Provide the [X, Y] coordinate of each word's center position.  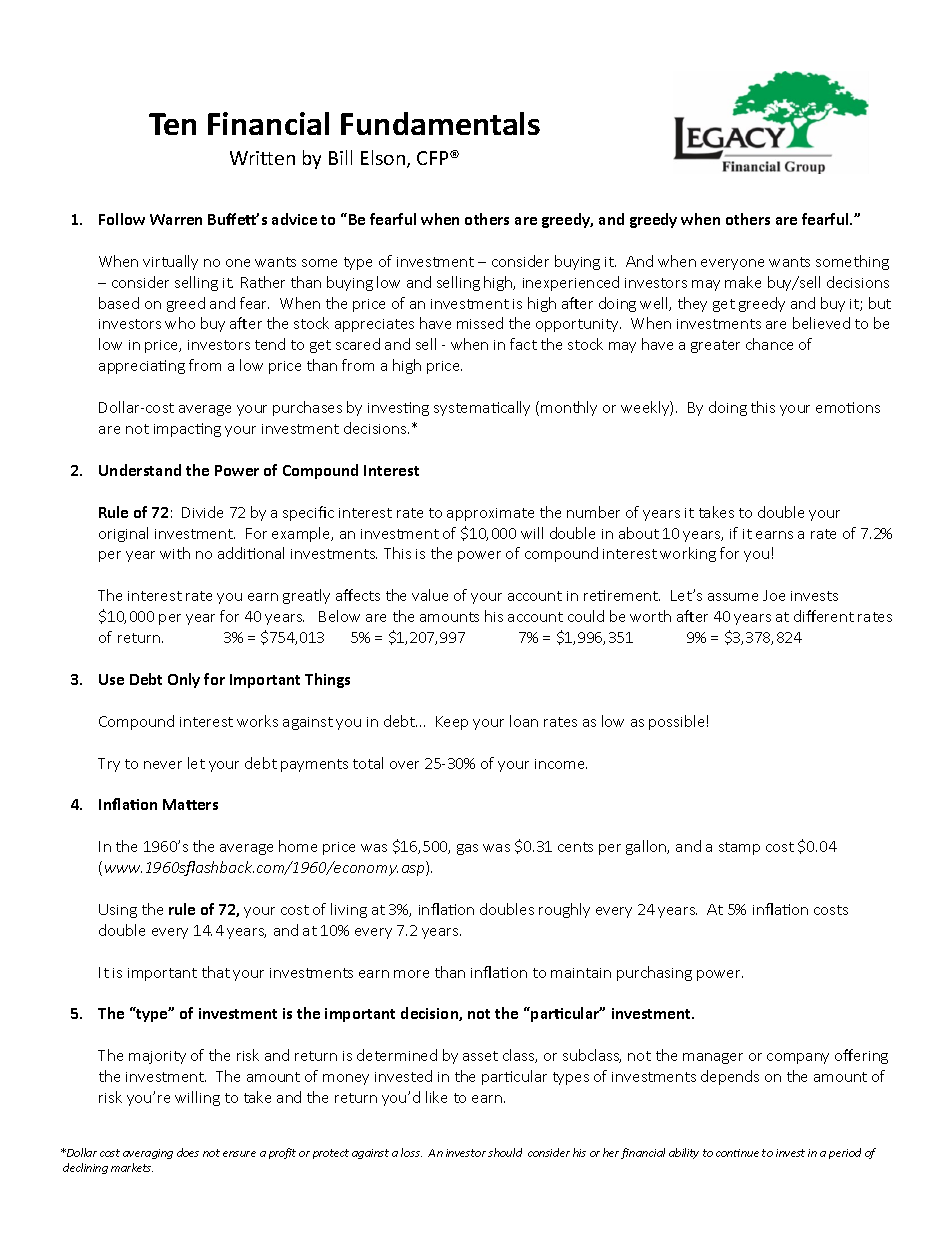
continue [737, 1153]
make [743, 282]
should [505, 1152]
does [188, 1152]
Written [262, 158]
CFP [434, 158]
